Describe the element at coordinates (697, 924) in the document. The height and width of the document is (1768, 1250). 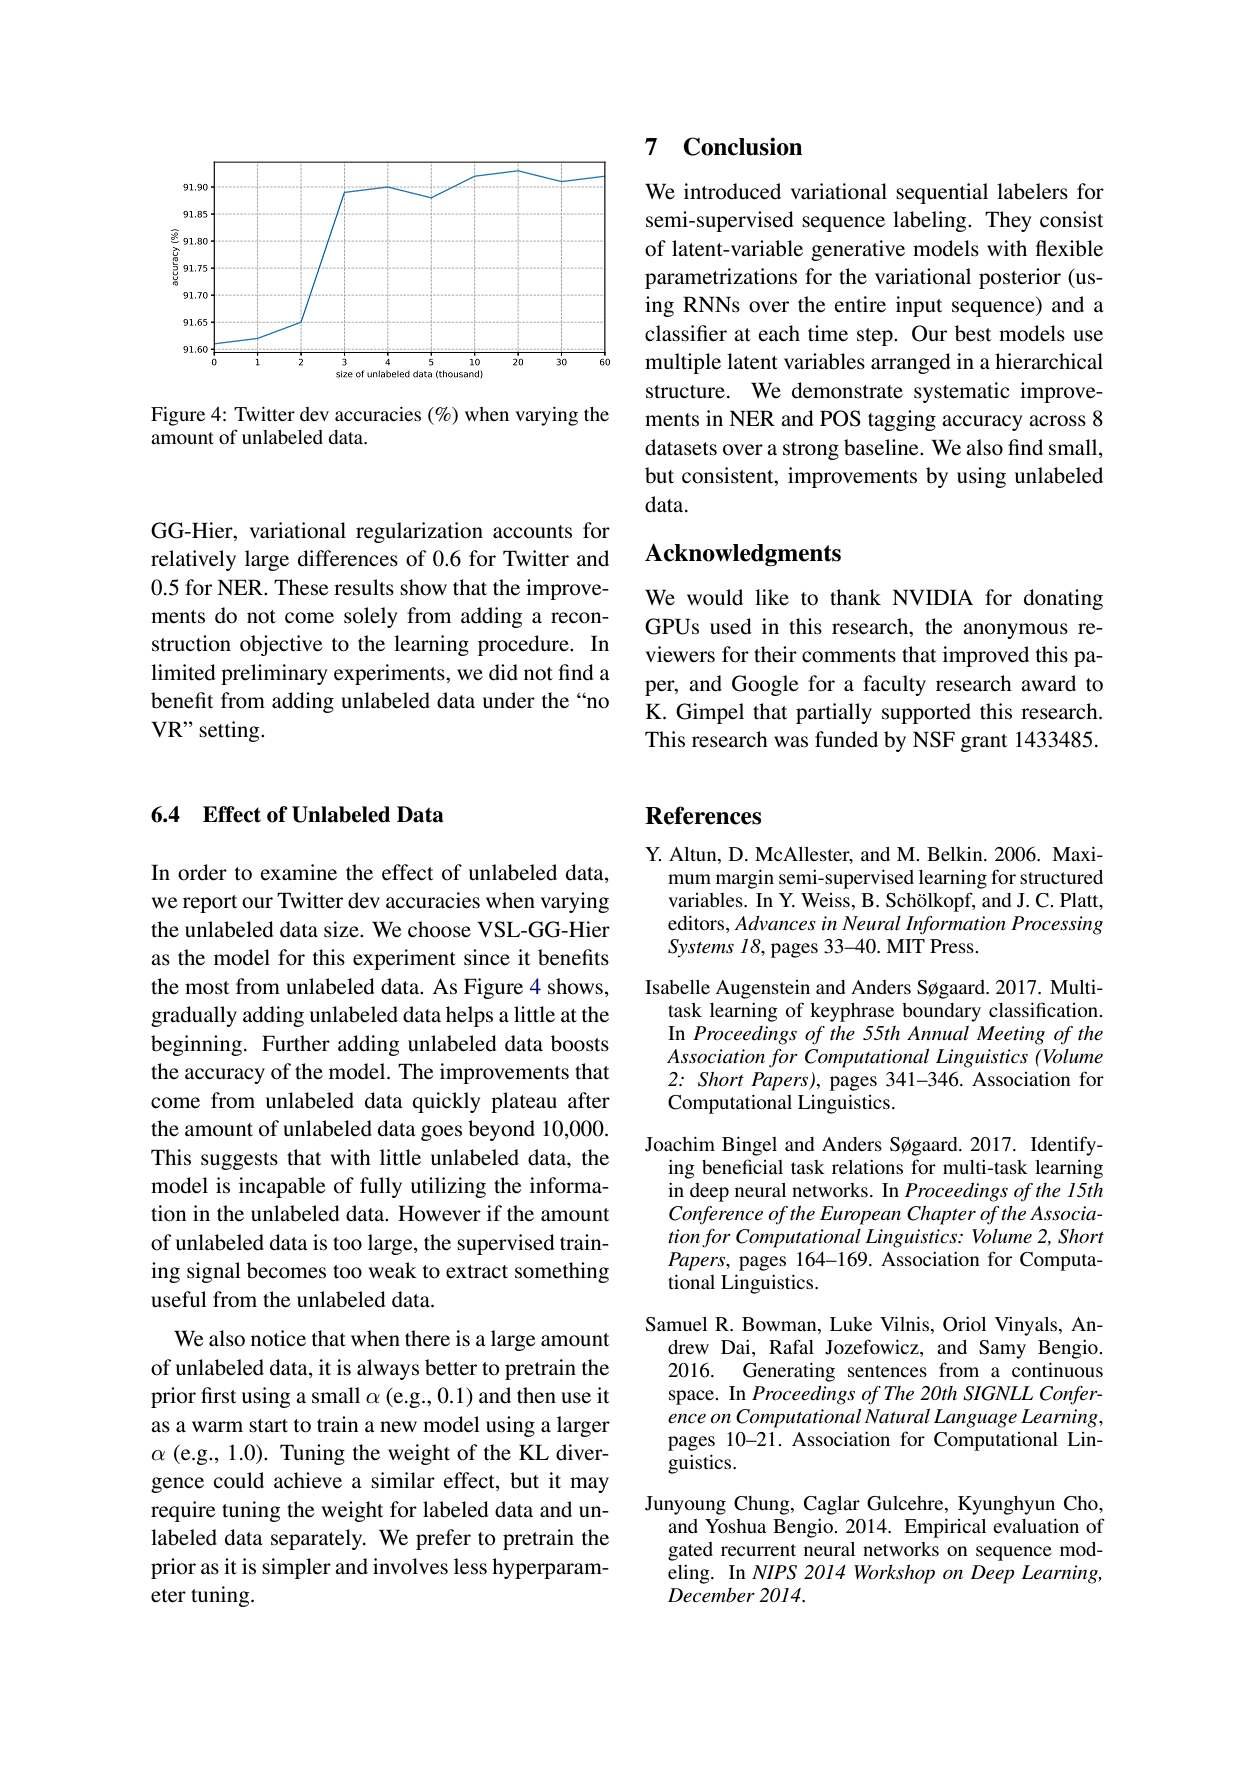
I see `editors` at that location.
